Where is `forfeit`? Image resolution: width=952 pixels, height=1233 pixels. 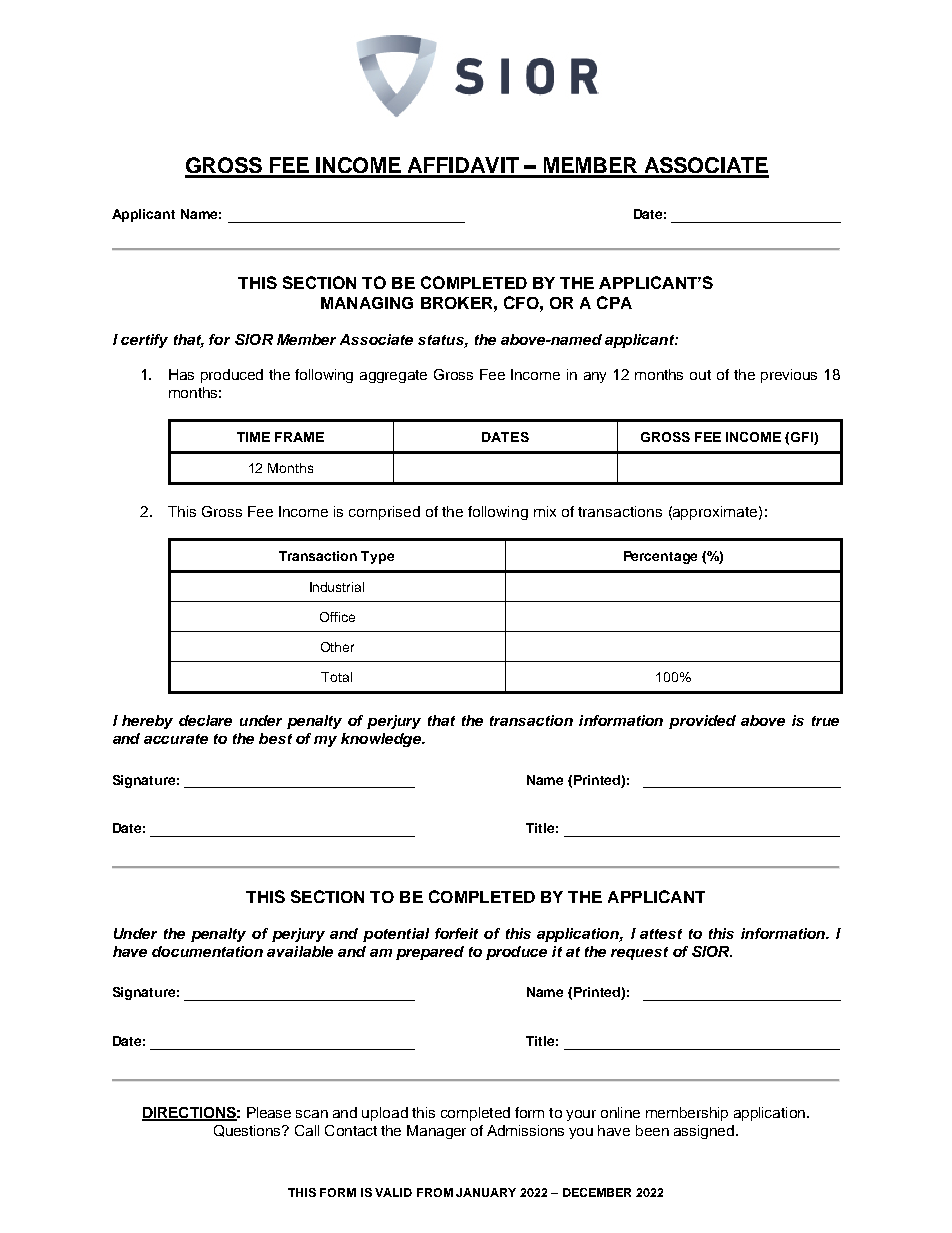 forfeit is located at coordinates (456, 933).
